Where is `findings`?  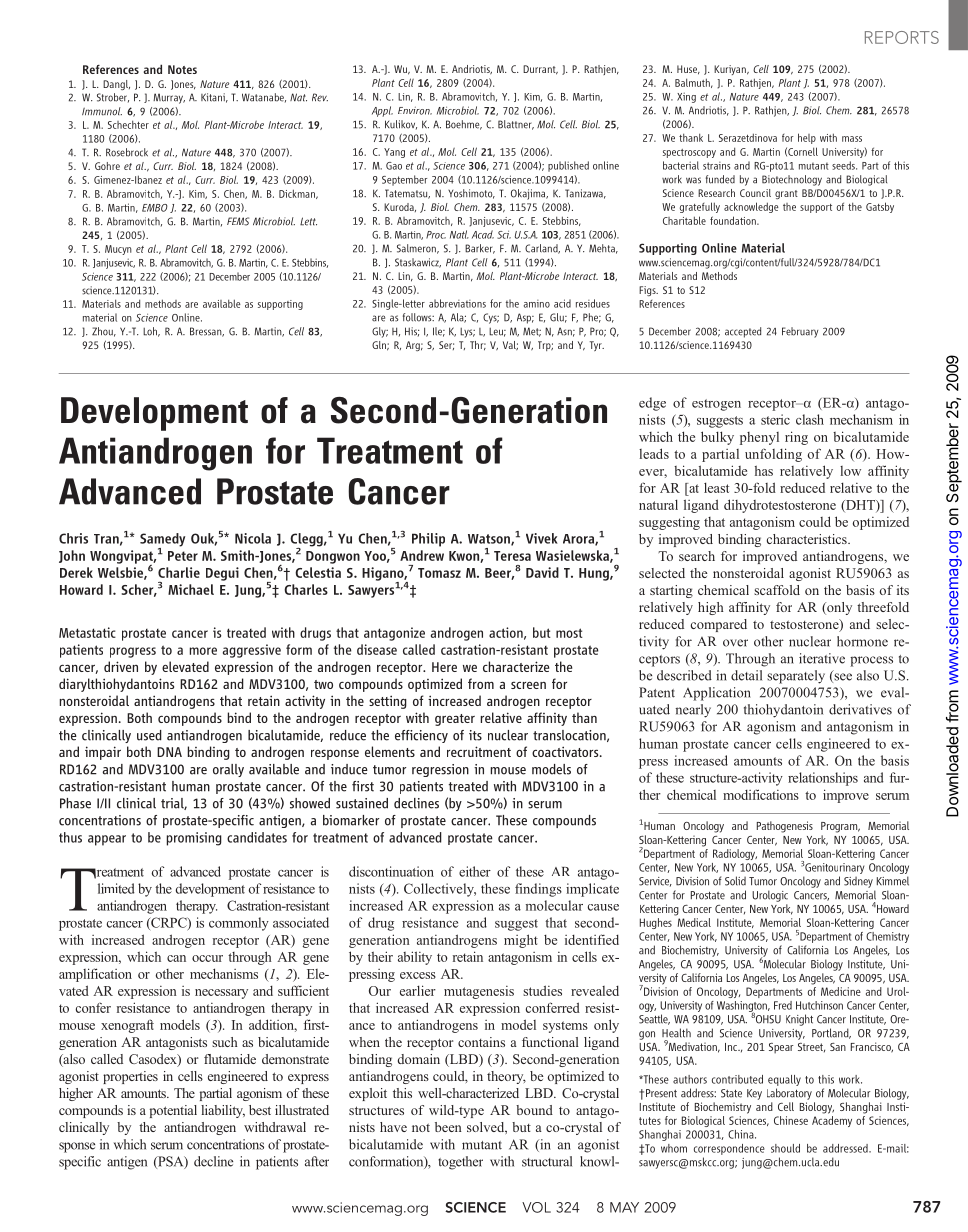 findings is located at coordinates (538, 890).
